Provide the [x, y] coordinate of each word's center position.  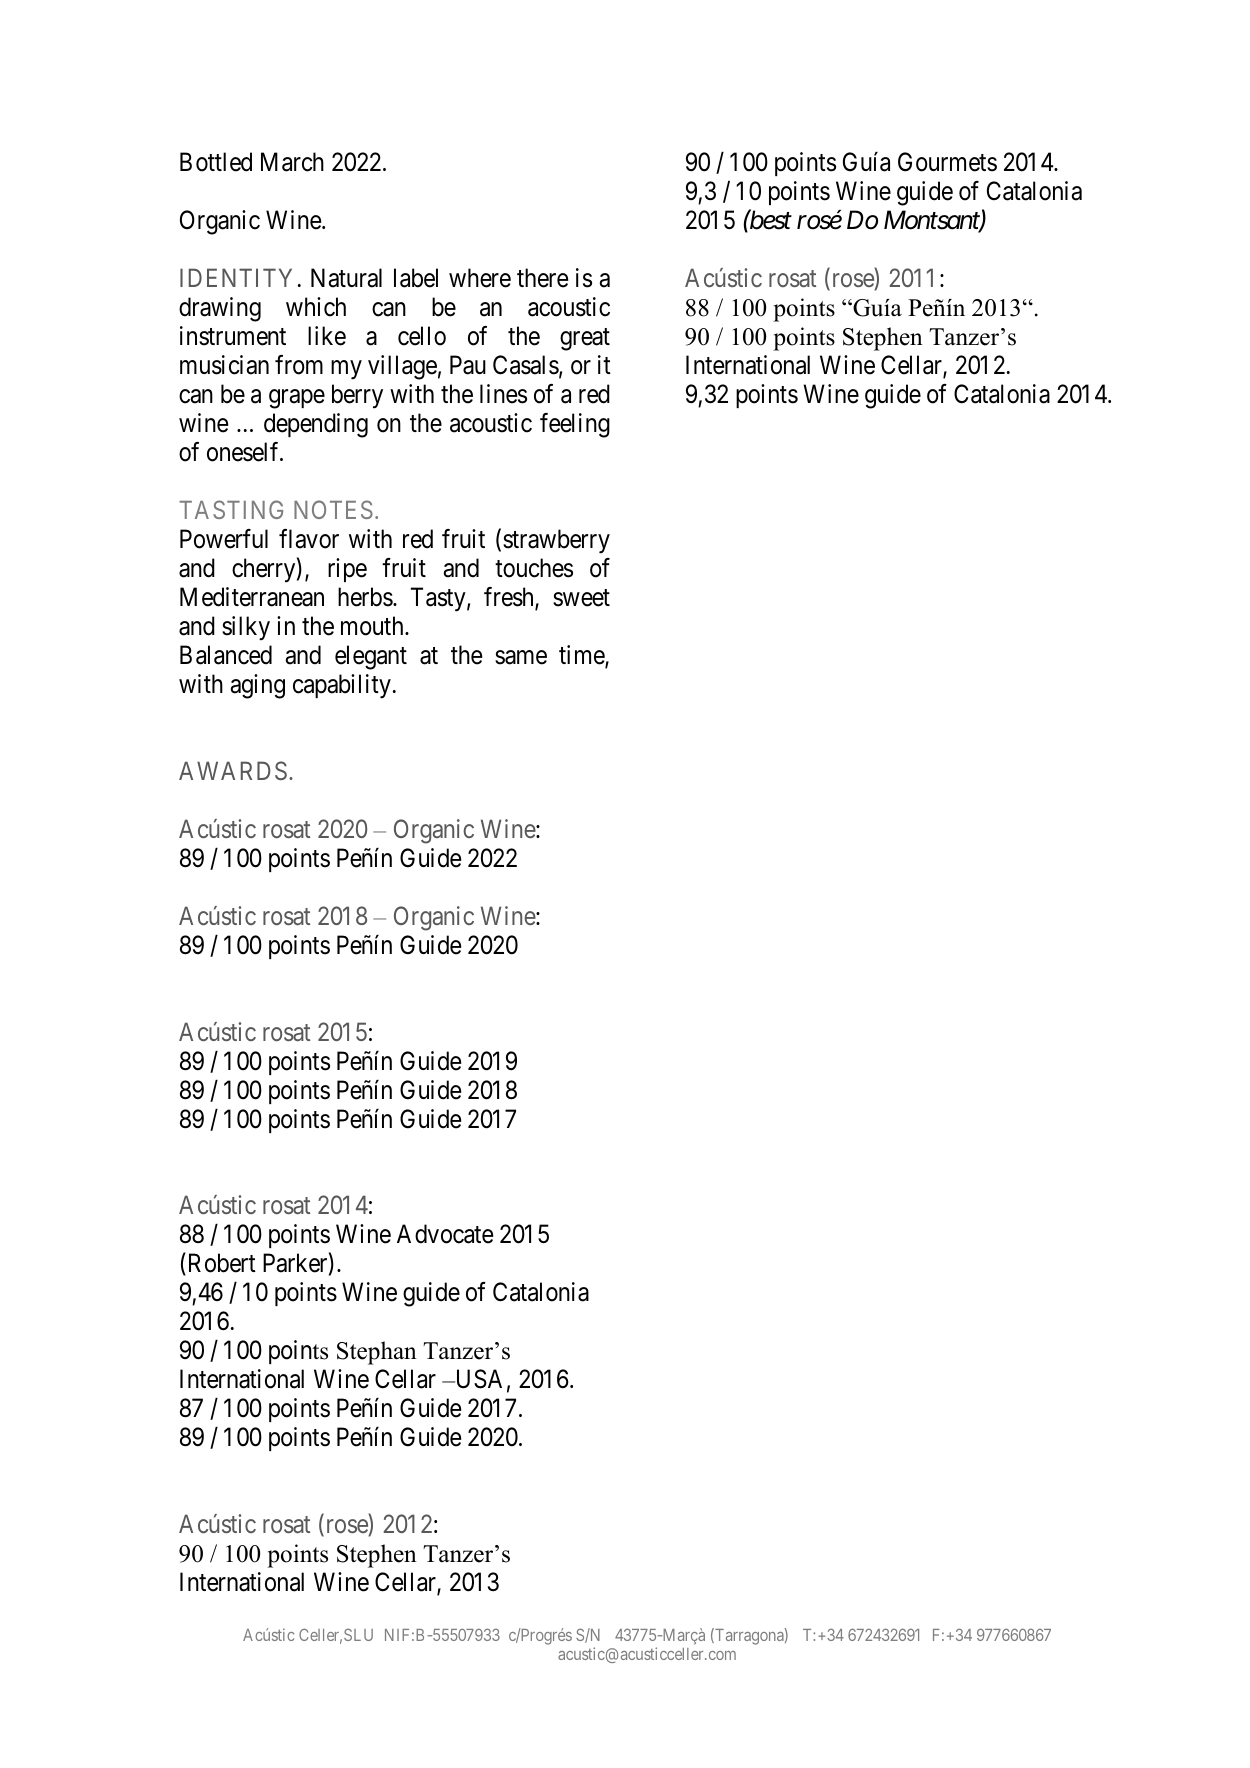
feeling [575, 425]
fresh [510, 598]
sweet [581, 598]
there [542, 278]
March [292, 162]
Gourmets [947, 162]
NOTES [333, 509]
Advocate [445, 1234]
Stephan [377, 1353]
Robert [220, 1264]
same [521, 657]
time [582, 656]
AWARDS [233, 770]
